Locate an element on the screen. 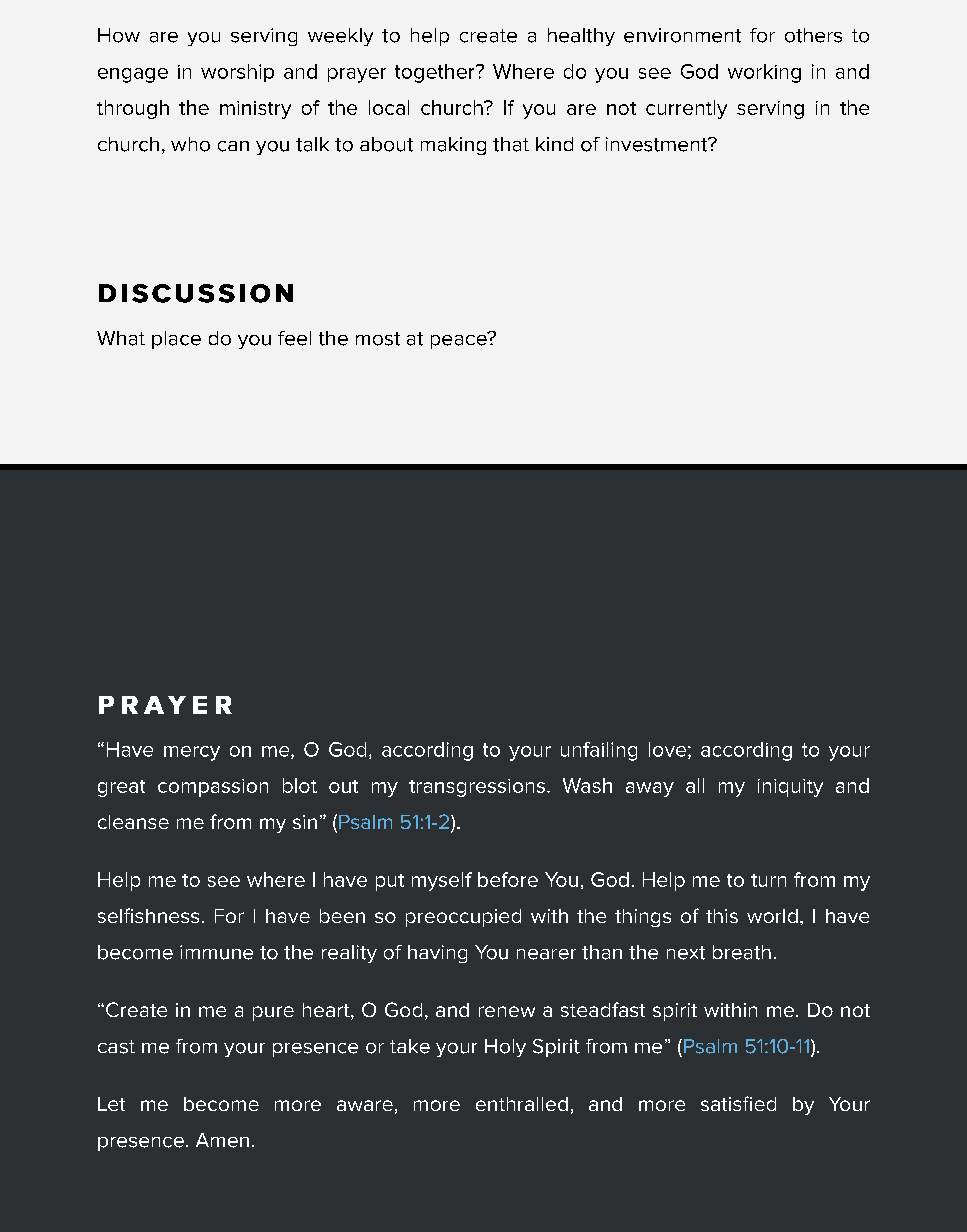 Image resolution: width=967 pixels, height=1232 pixels. Amen is located at coordinates (222, 1140).
